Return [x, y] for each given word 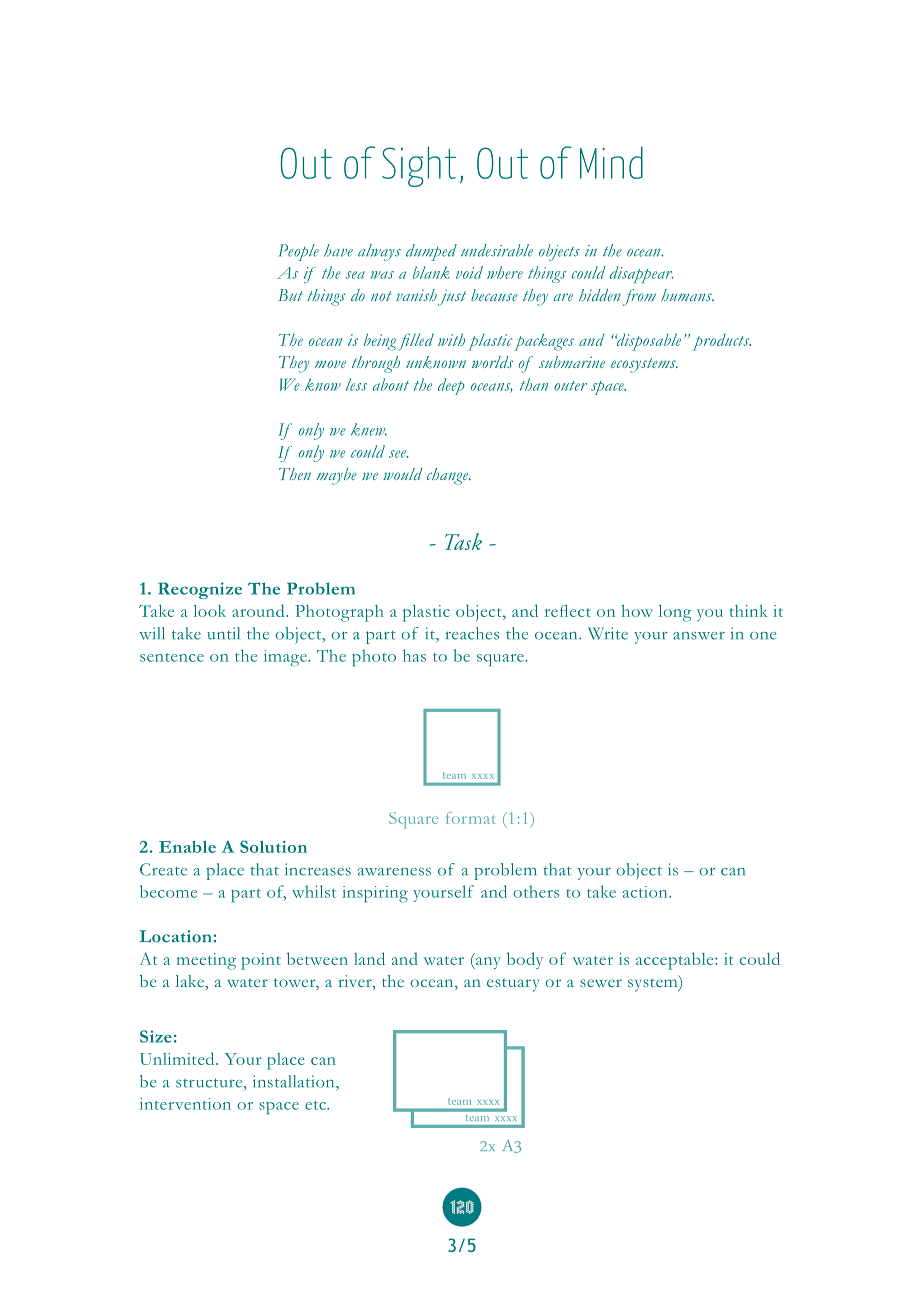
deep [451, 386]
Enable [187, 847]
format [471, 818]
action [646, 892]
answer [699, 635]
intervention [185, 1103]
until [223, 633]
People [298, 252]
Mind [611, 162]
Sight [419, 166]
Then [295, 474]
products [721, 342]
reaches [472, 633]
